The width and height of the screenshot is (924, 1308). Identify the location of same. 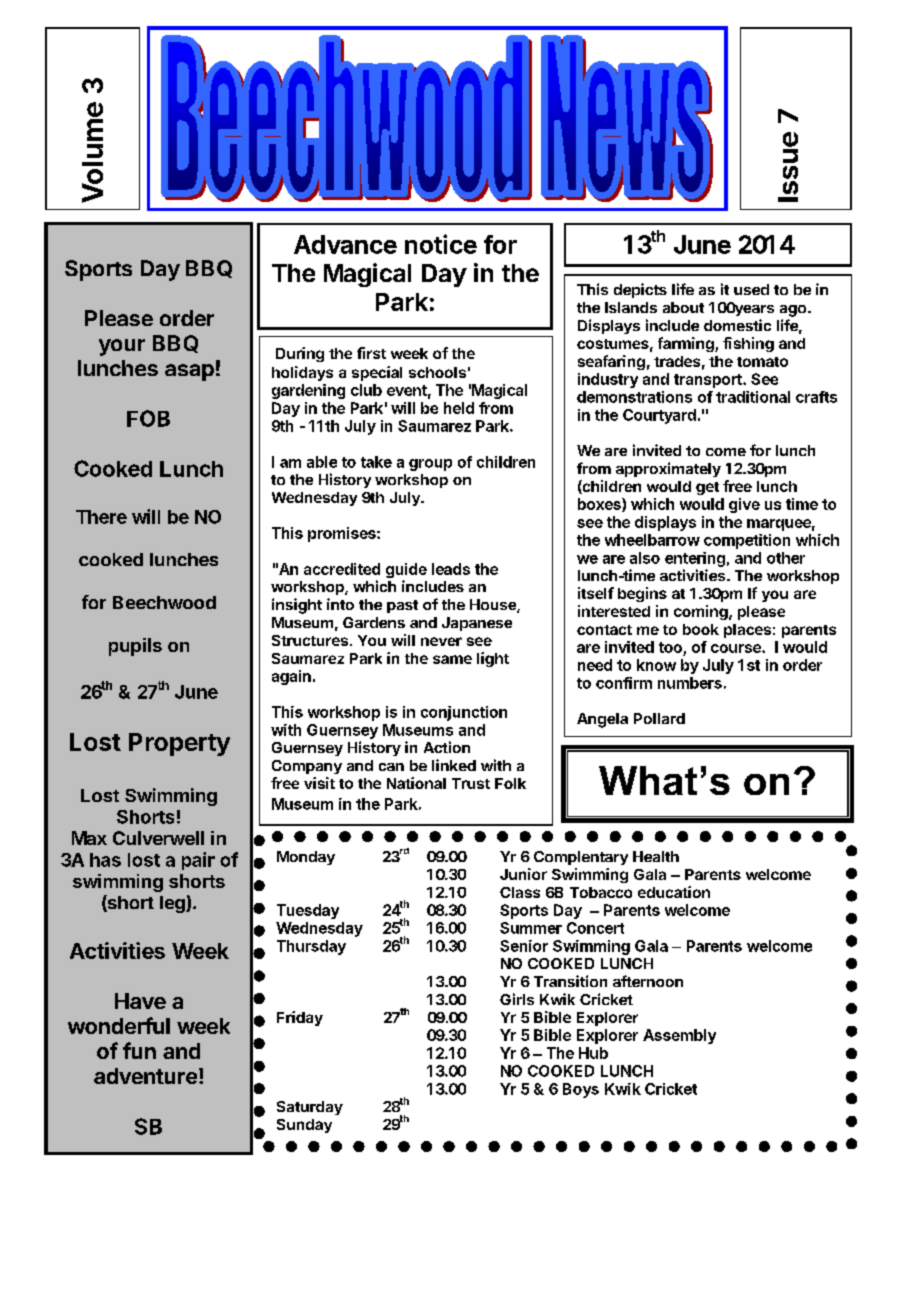
(452, 659).
